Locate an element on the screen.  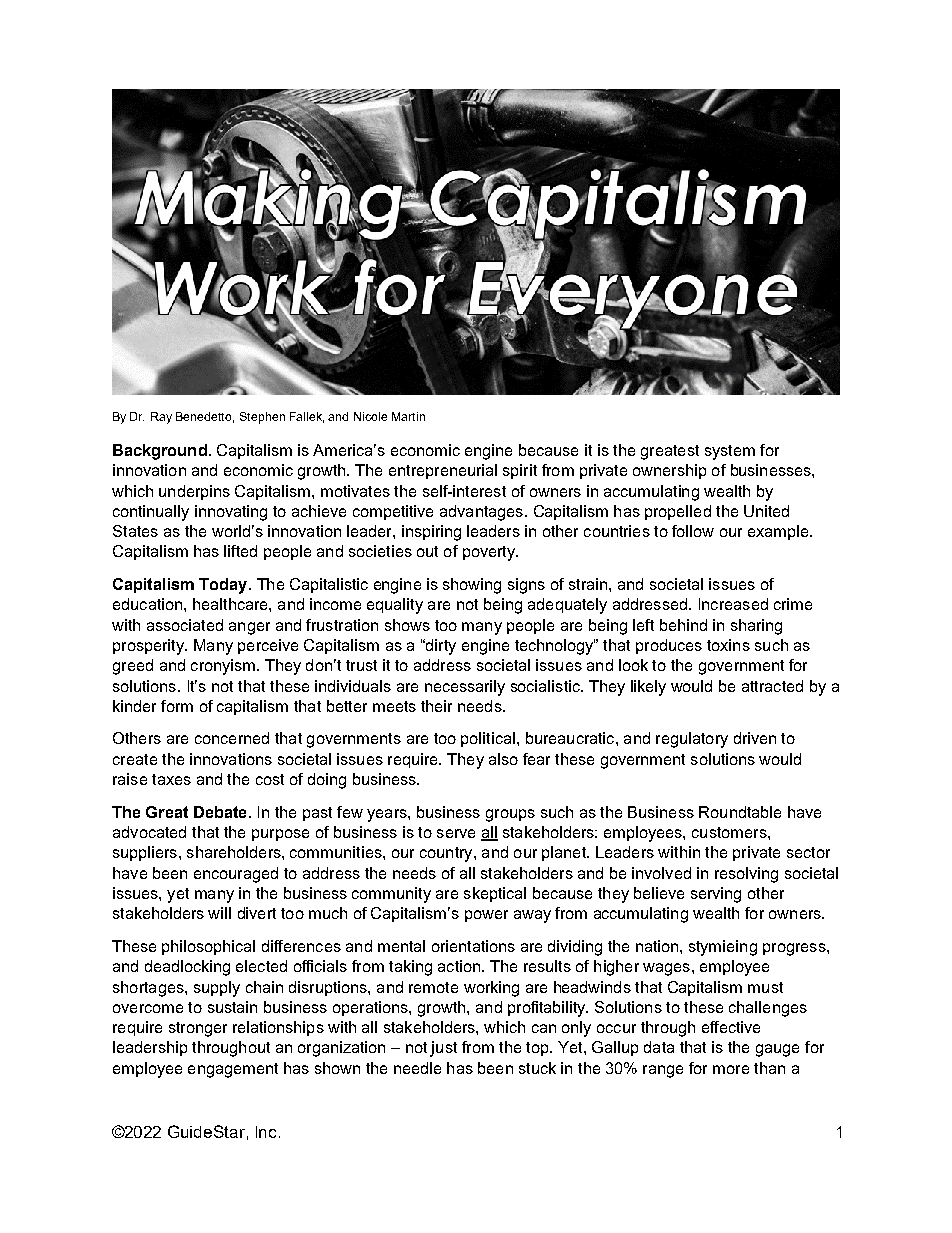
system is located at coordinates (730, 452).
